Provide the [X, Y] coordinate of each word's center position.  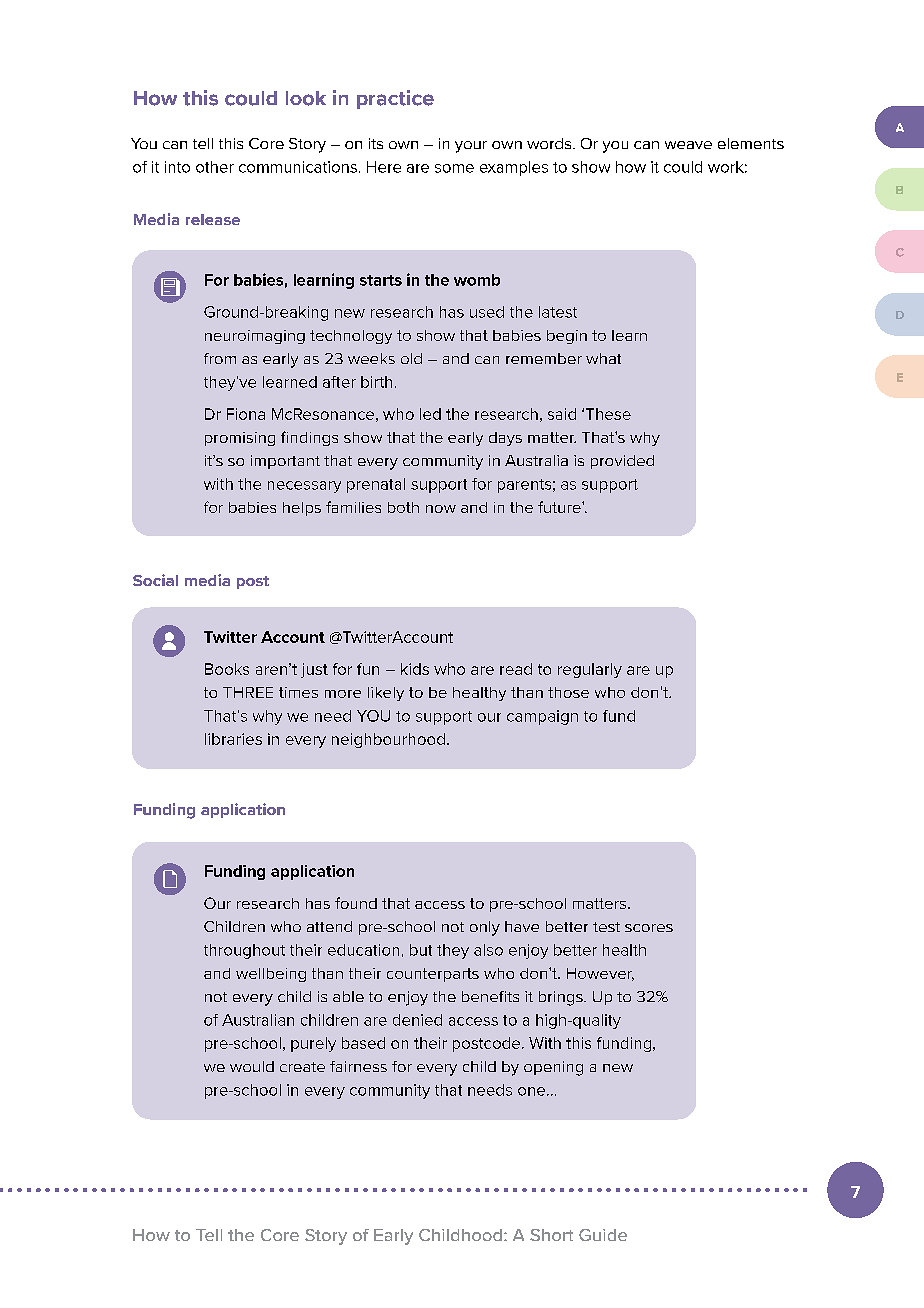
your [471, 147]
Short [551, 1235]
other [215, 167]
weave [688, 145]
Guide [603, 1235]
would [252, 1066]
